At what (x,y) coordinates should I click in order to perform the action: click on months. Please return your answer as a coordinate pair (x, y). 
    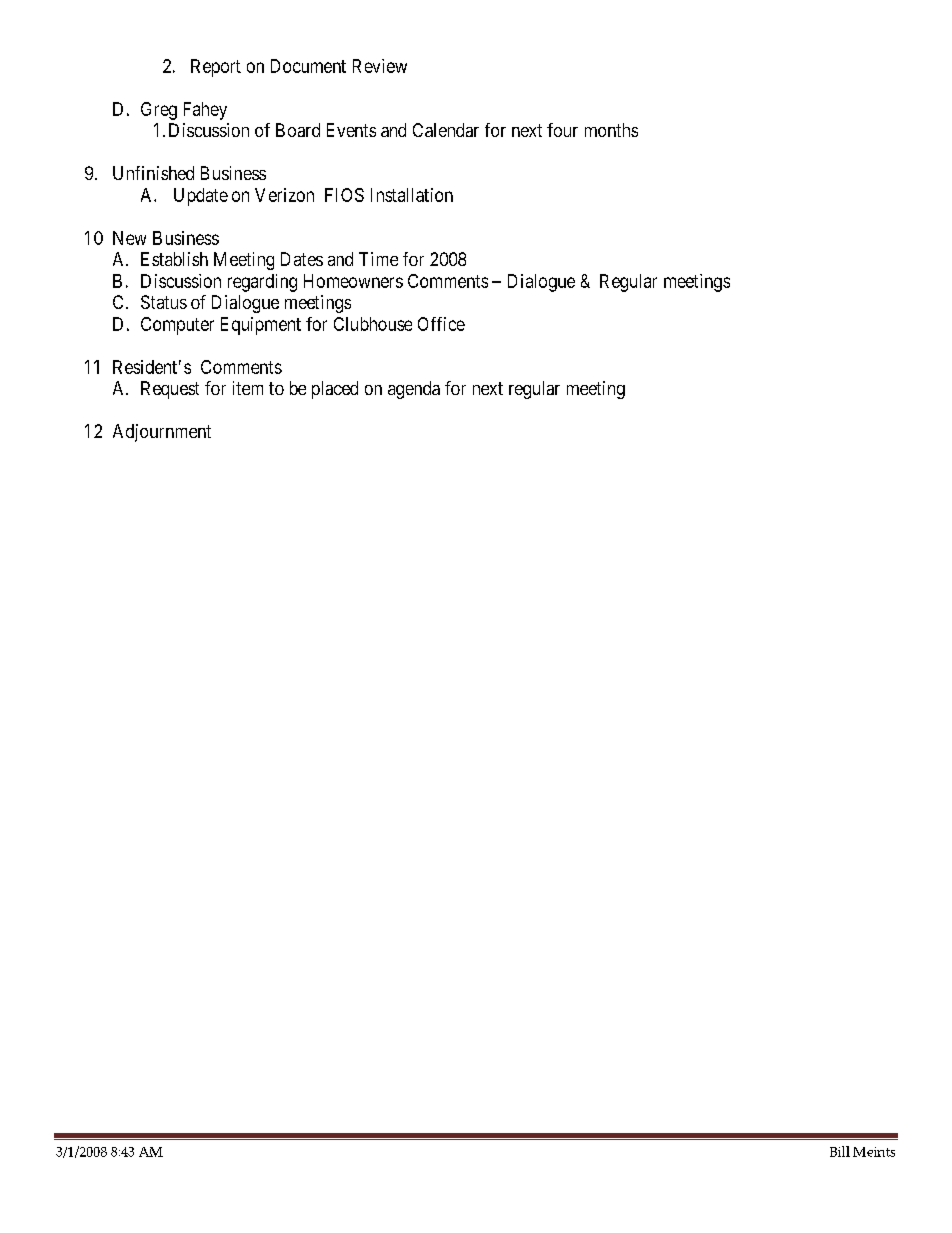
    Looking at the image, I should click on (611, 130).
